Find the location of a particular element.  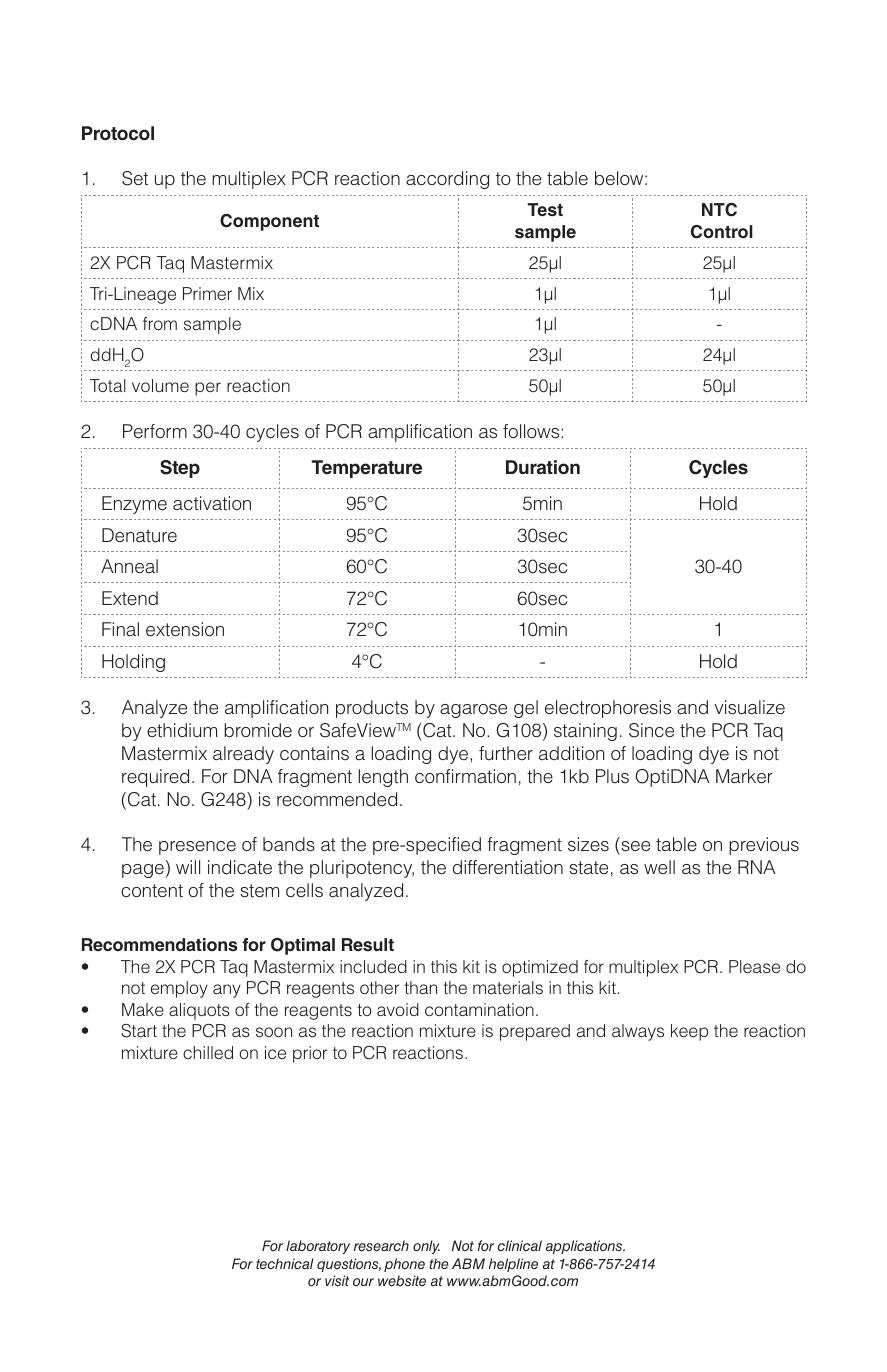

Since is located at coordinates (651, 730).
